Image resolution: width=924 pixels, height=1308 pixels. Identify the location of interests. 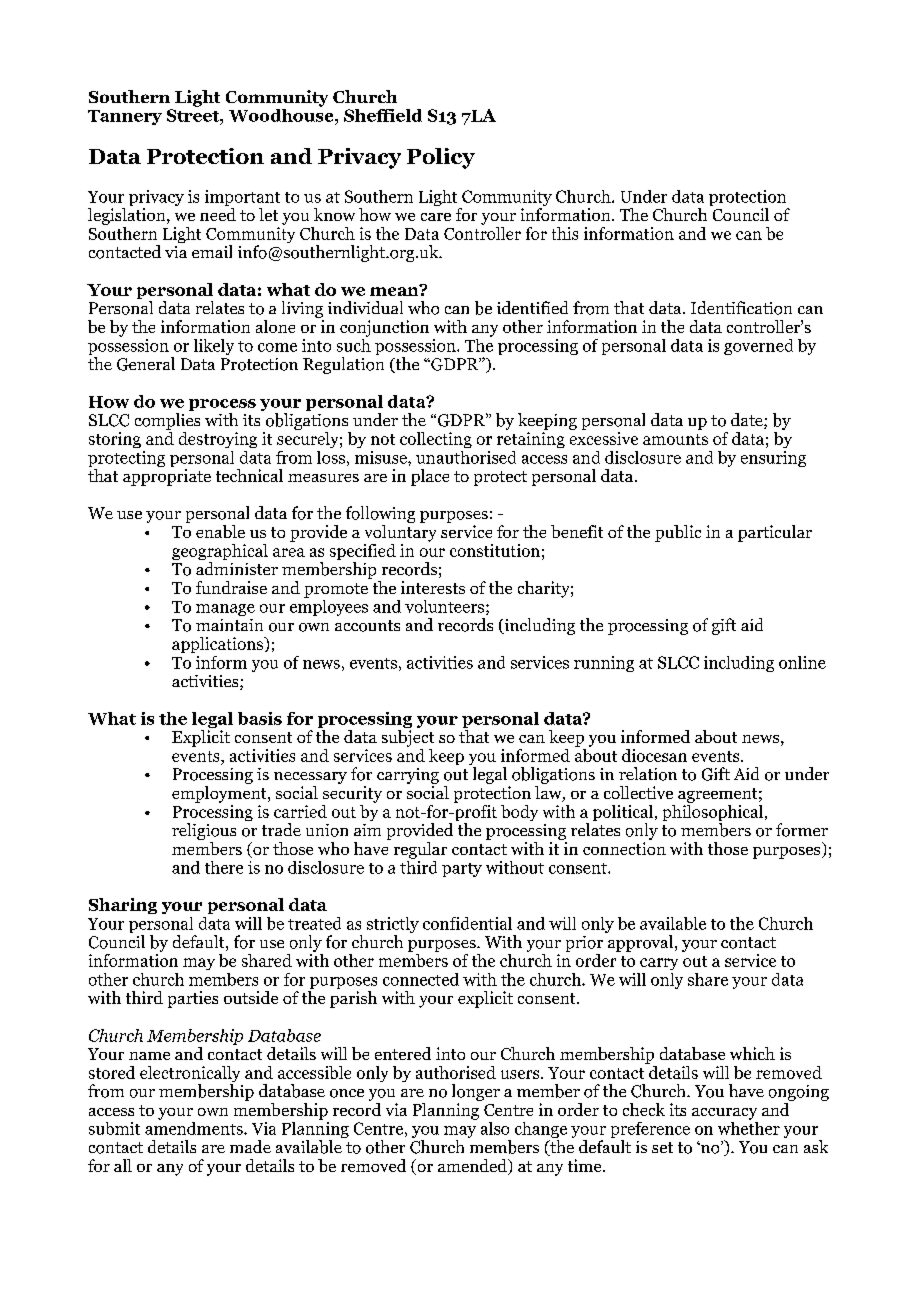
(433, 587).
